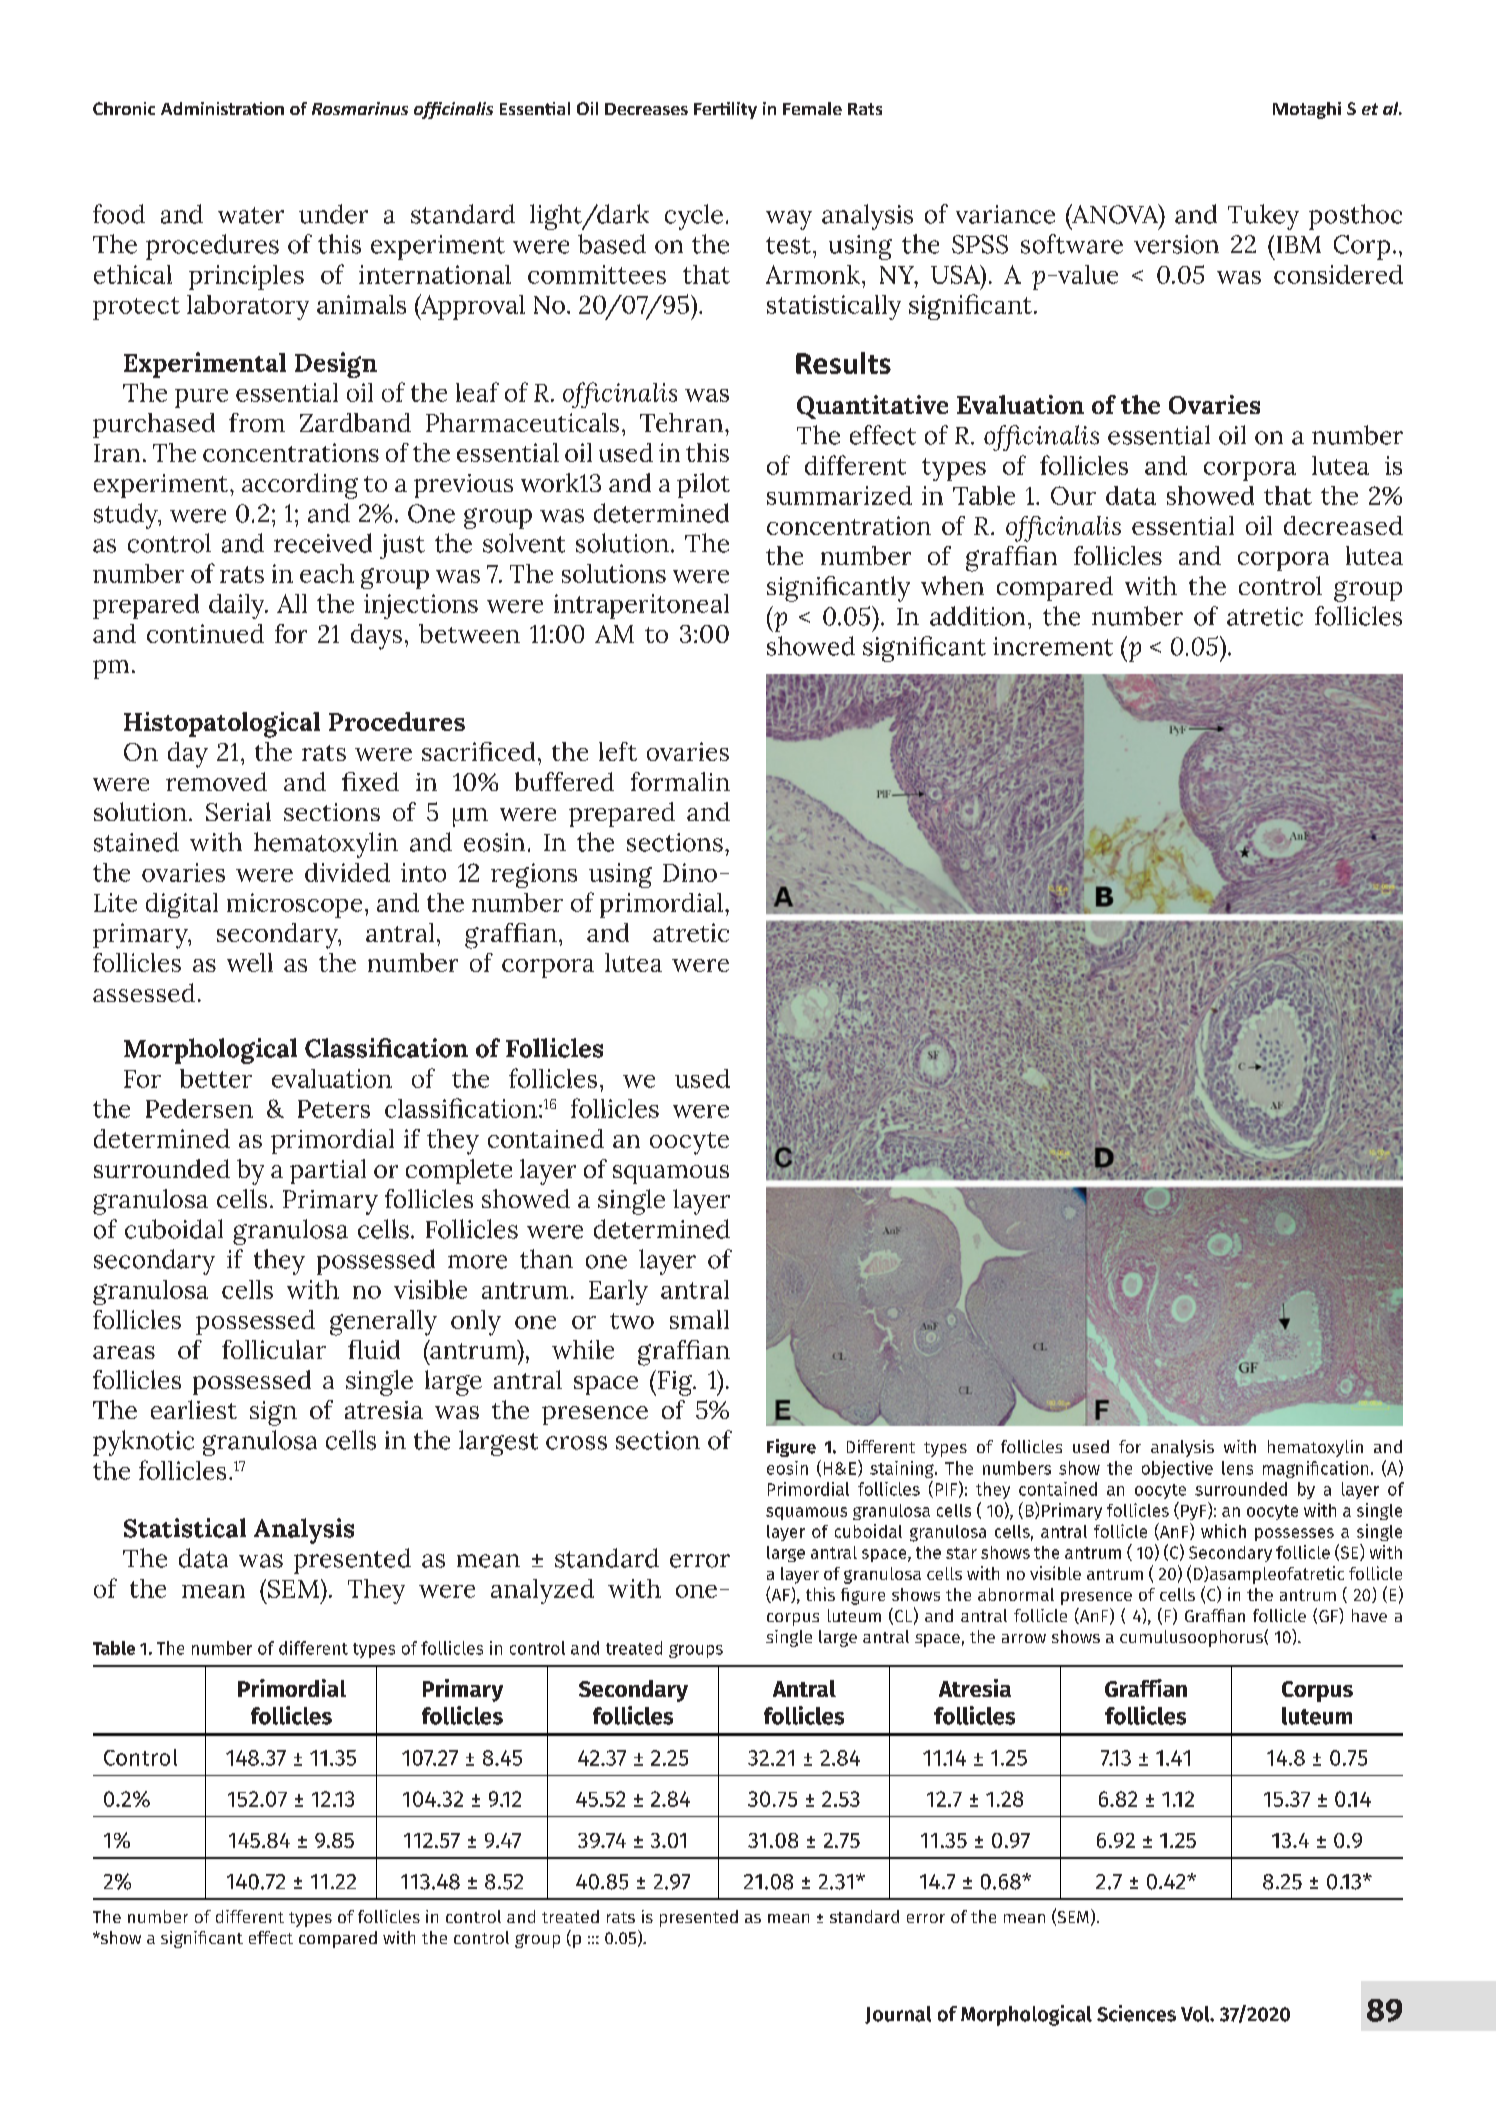  What do you see at coordinates (1176, 244) in the image?
I see `version` at bounding box center [1176, 244].
